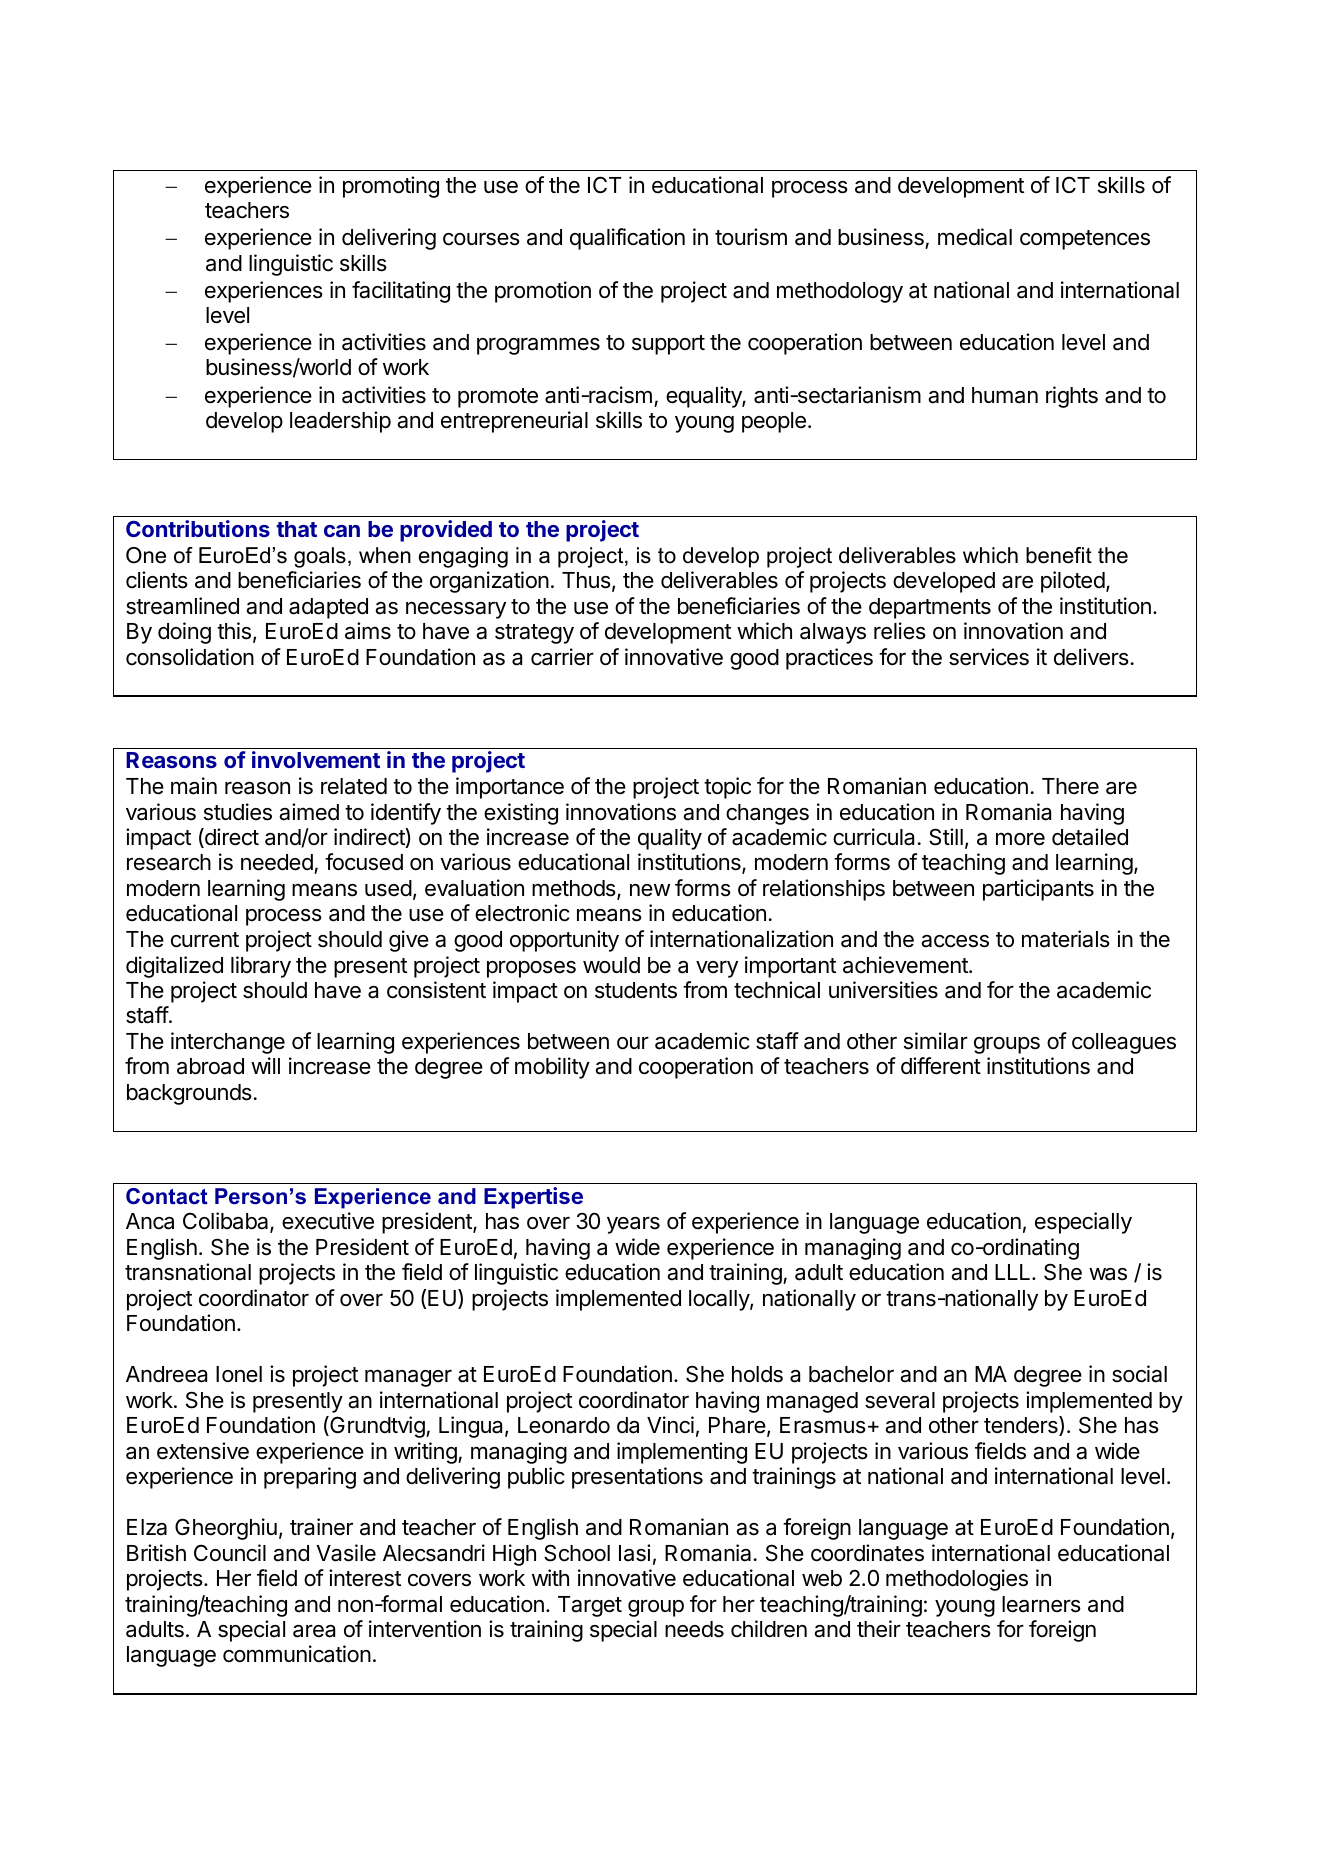 This screenshot has height=1865, width=1318. What do you see at coordinates (314, 1631) in the screenshot?
I see `area` at bounding box center [314, 1631].
